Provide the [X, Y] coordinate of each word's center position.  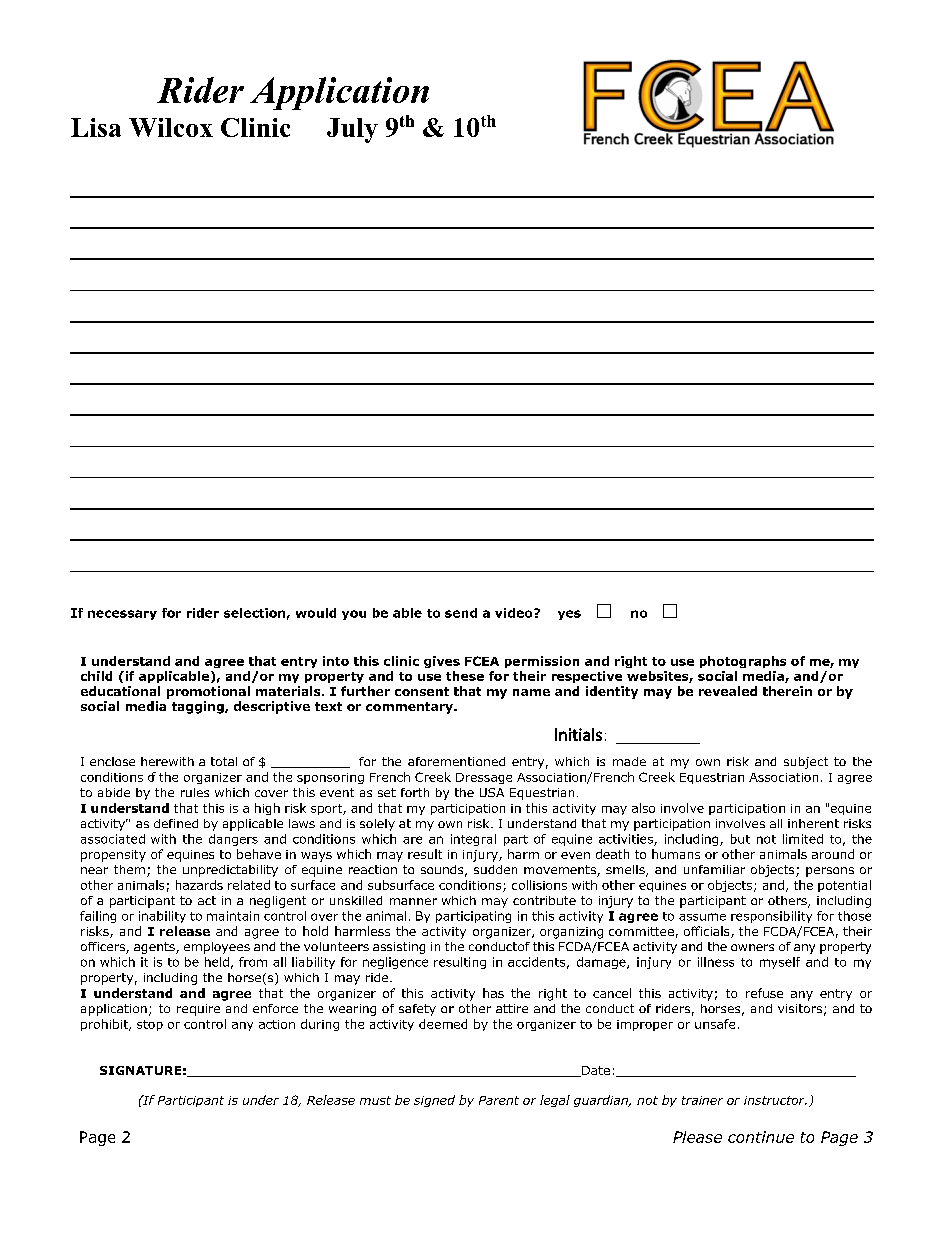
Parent [499, 1100]
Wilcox [171, 127]
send [461, 613]
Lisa [96, 127]
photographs [743, 662]
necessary [122, 615]
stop [150, 1025]
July [352, 130]
